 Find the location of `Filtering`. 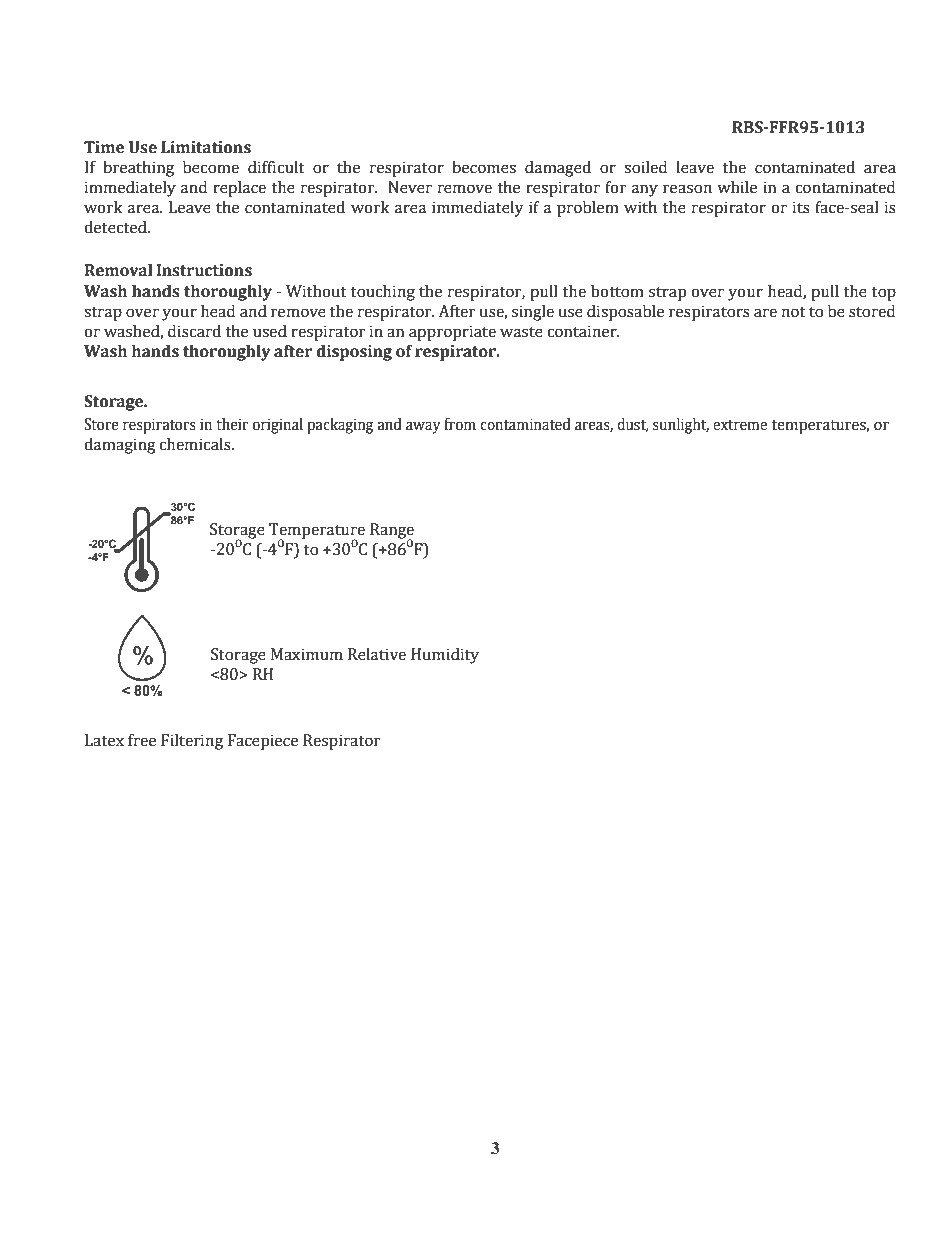

Filtering is located at coordinates (192, 742).
